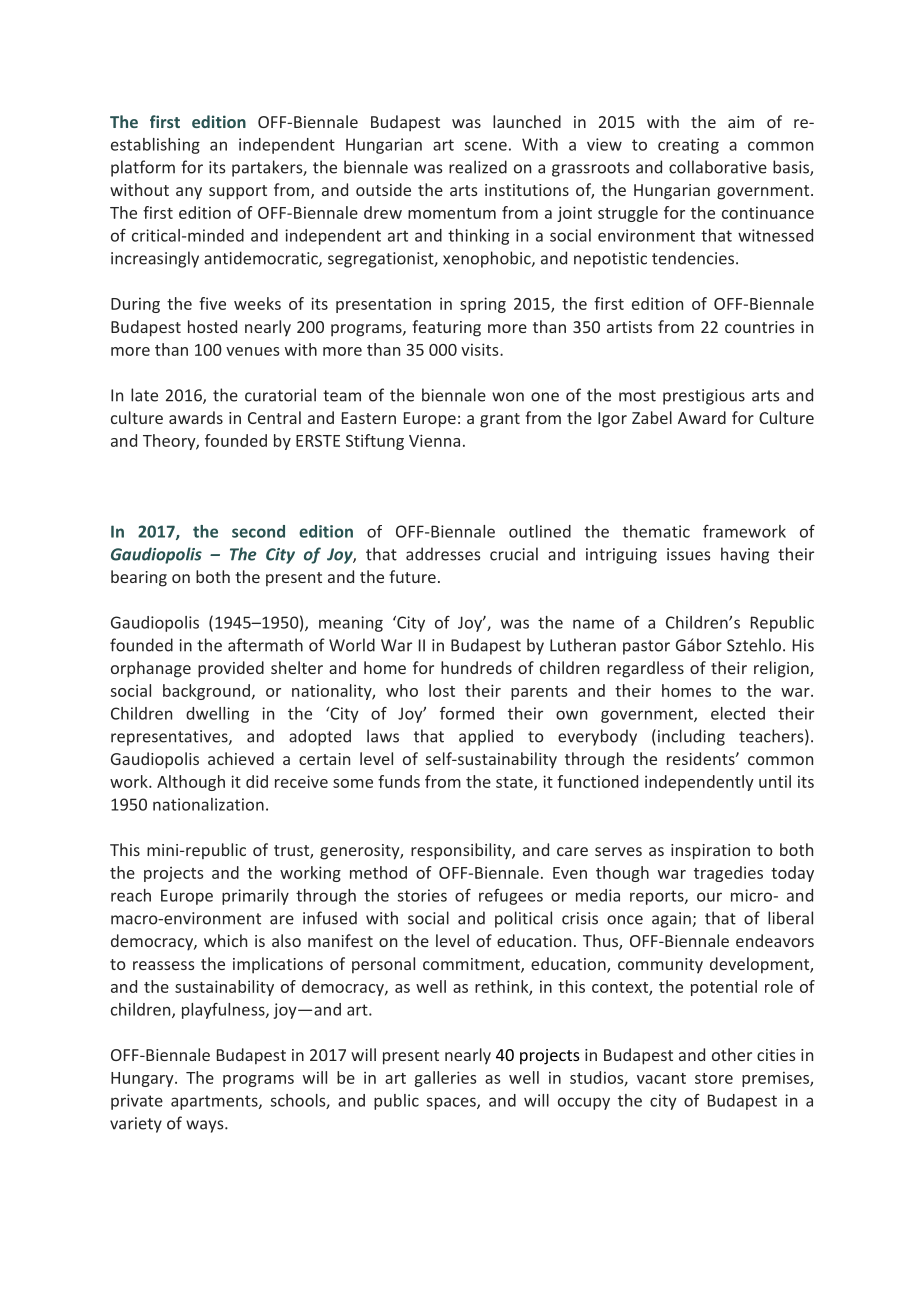 Image resolution: width=924 pixels, height=1308 pixels. What do you see at coordinates (206, 692) in the screenshot?
I see `background` at bounding box center [206, 692].
